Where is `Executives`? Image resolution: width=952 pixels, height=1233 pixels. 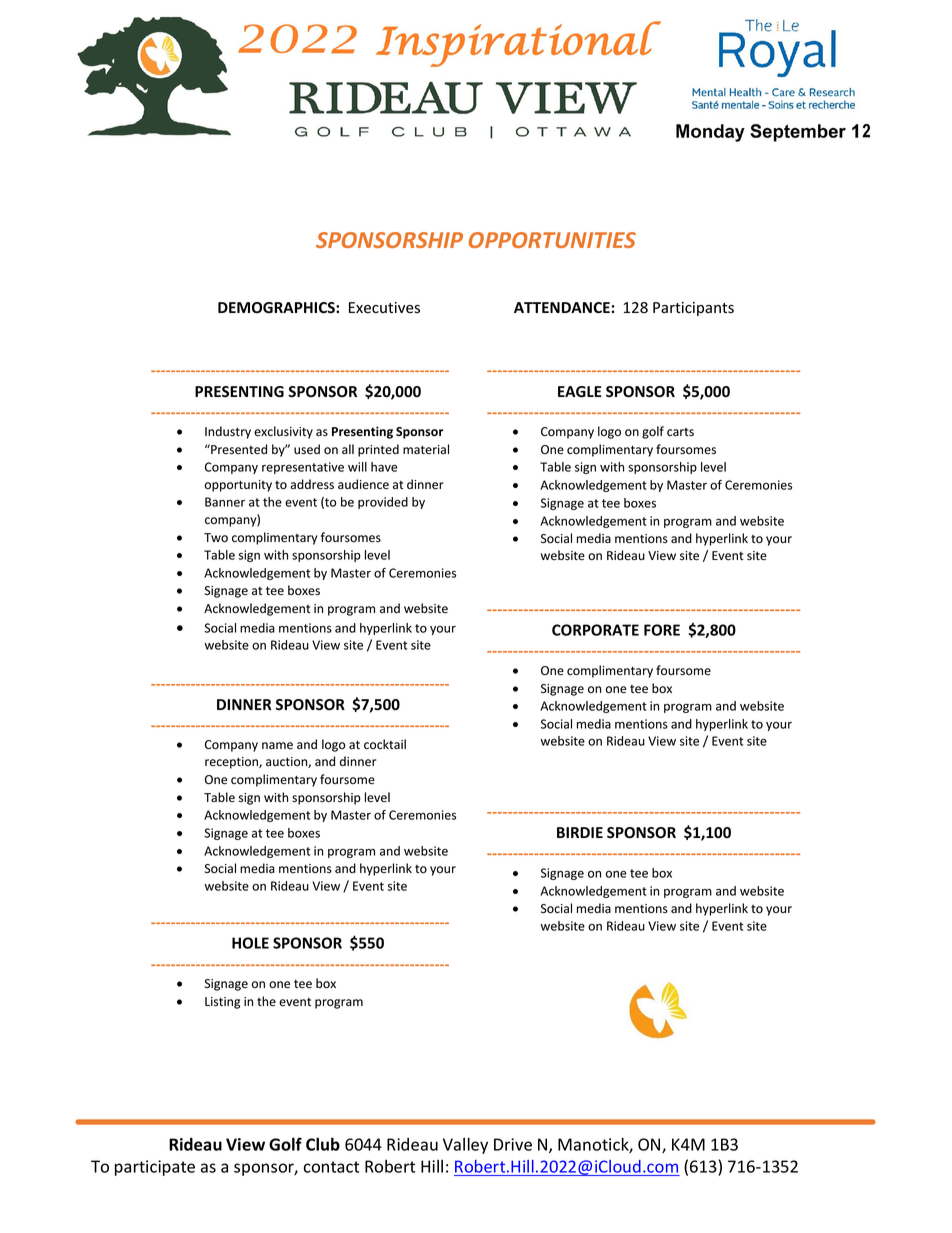
Executives is located at coordinates (384, 308).
